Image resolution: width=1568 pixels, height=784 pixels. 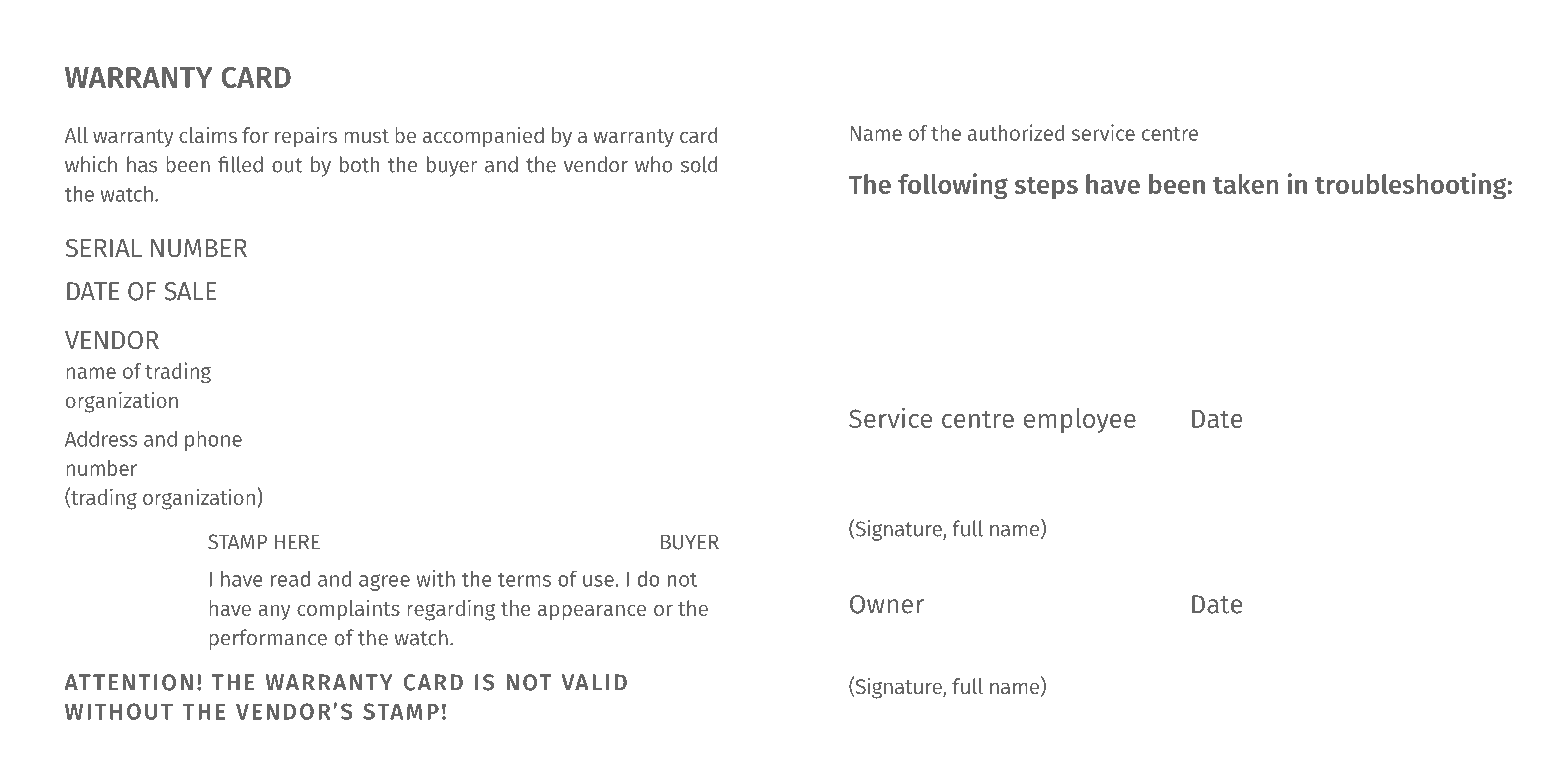 What do you see at coordinates (128, 682) in the screenshot?
I see `ATTENTION` at bounding box center [128, 682].
